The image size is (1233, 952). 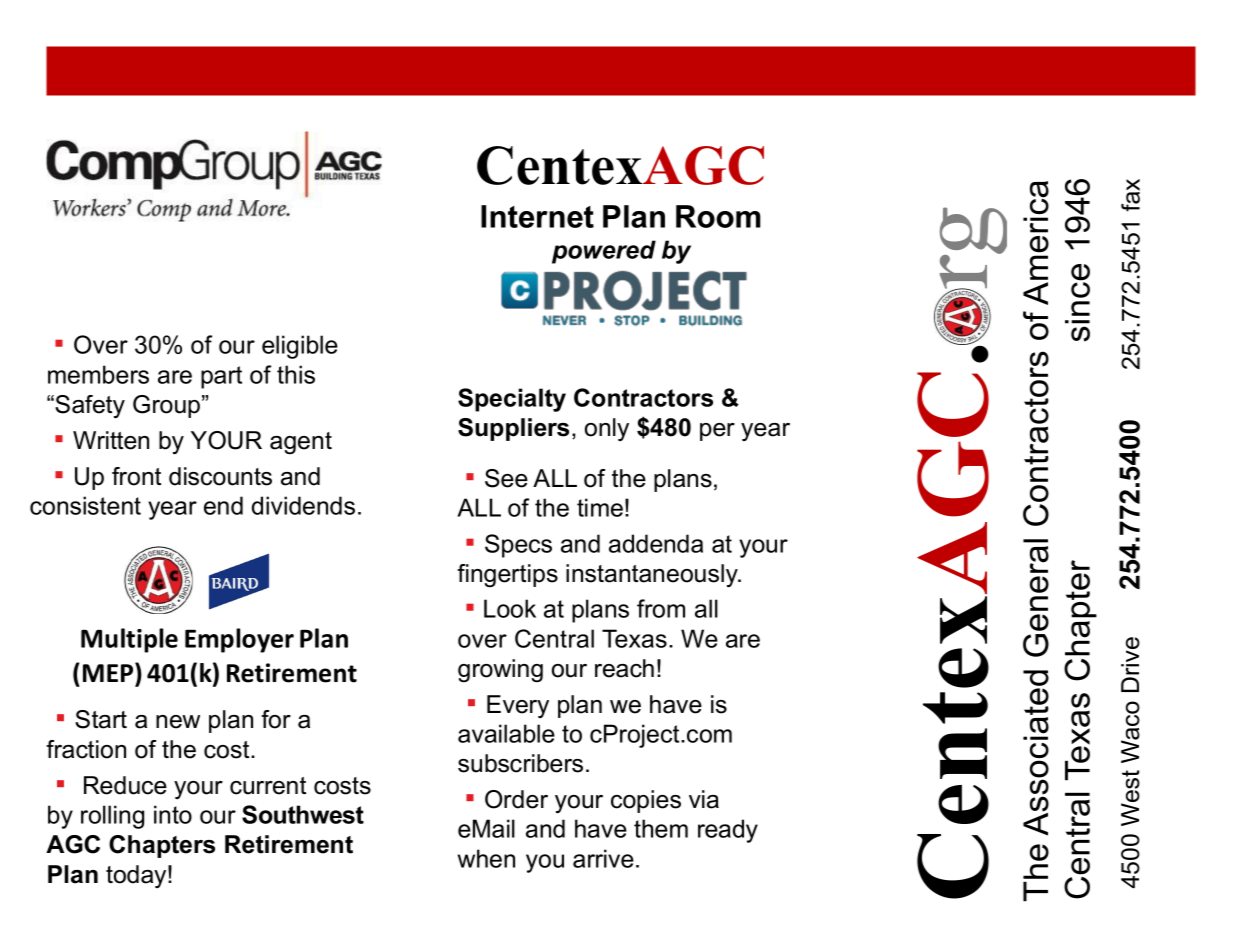 What do you see at coordinates (607, 429) in the screenshot?
I see `only` at bounding box center [607, 429].
